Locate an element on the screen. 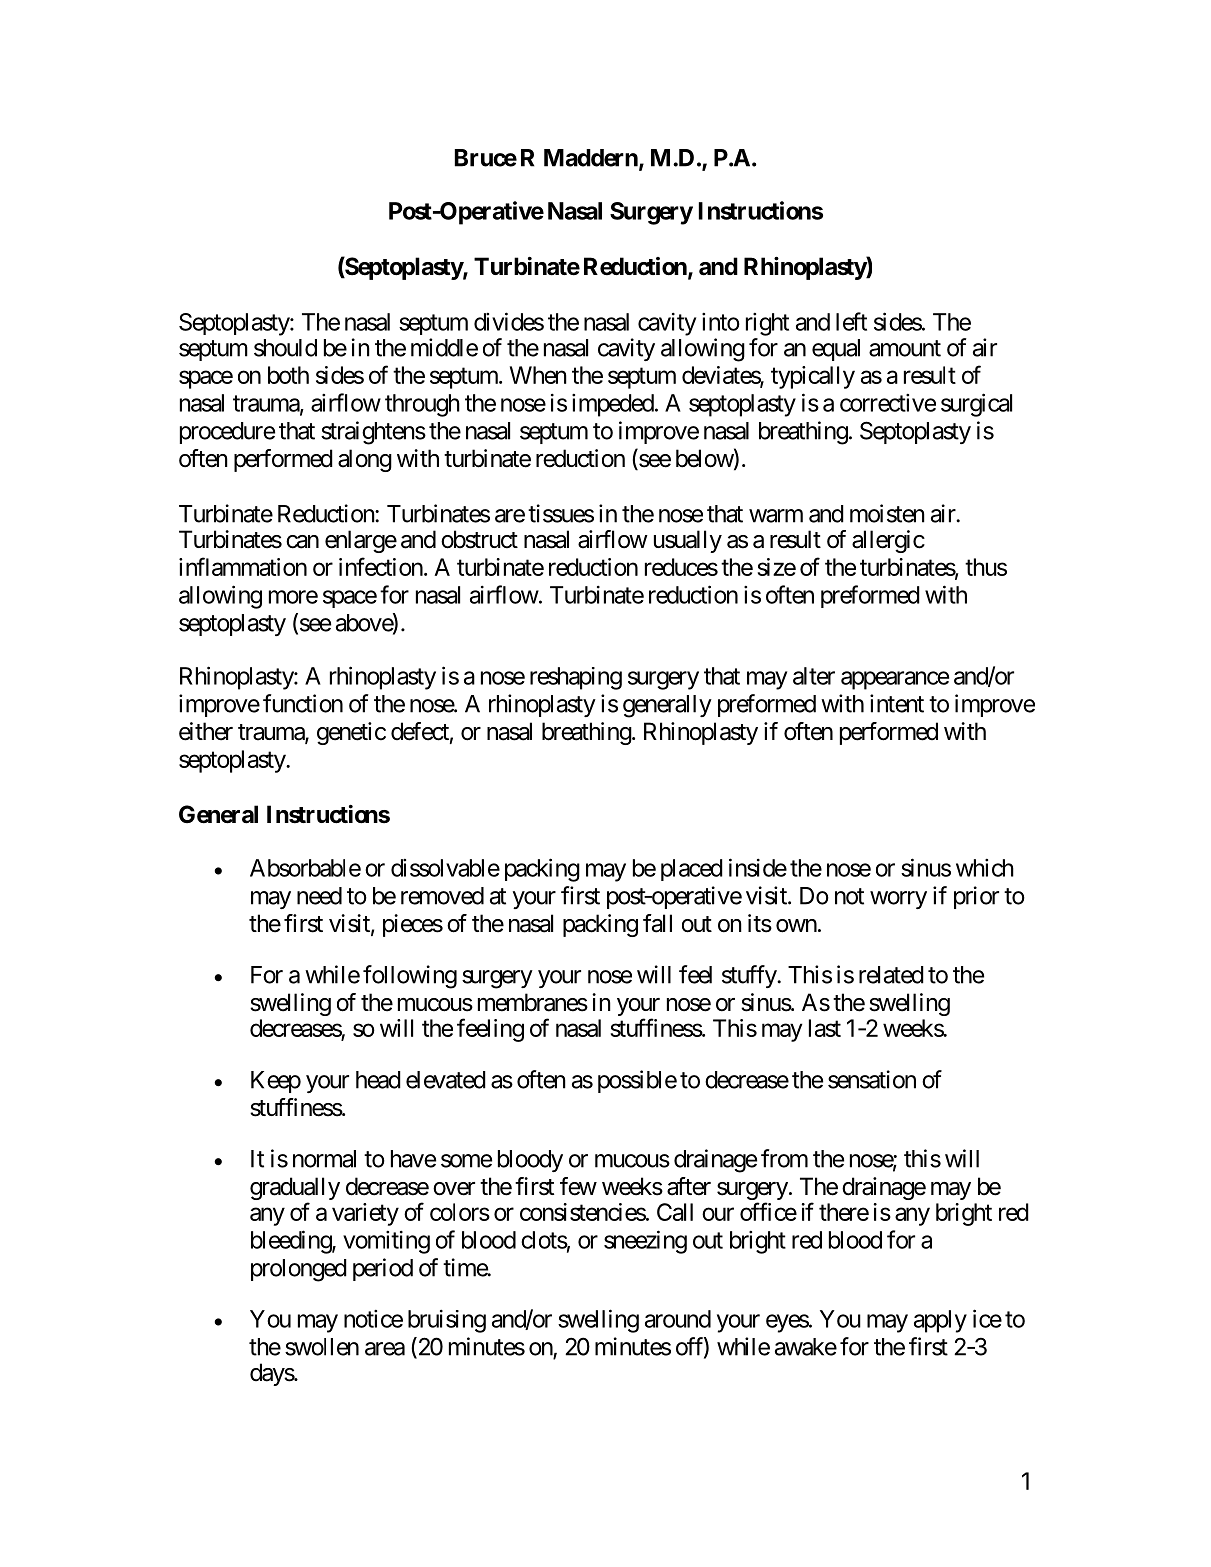  normal is located at coordinates (324, 1159).
